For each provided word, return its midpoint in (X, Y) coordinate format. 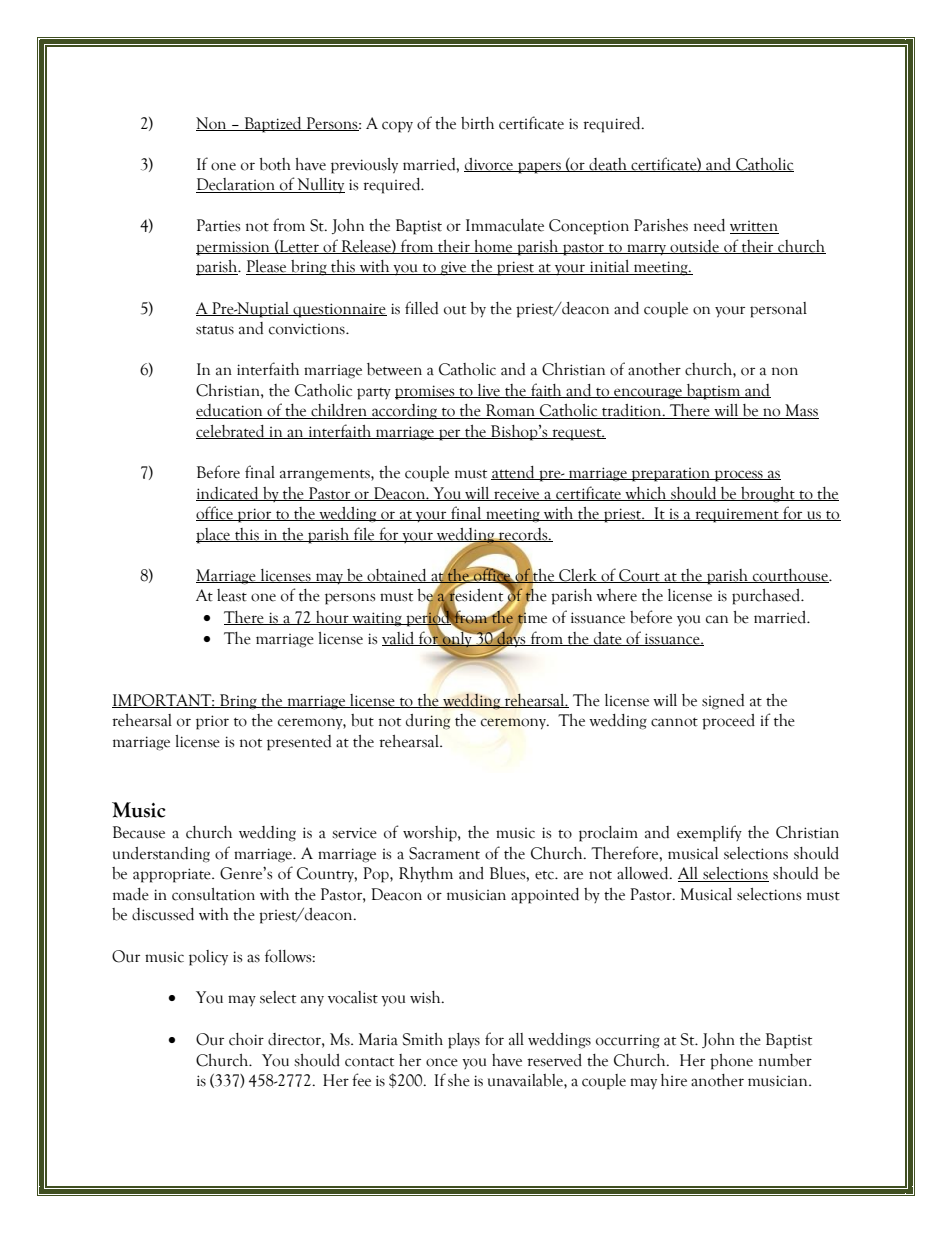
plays (464, 1041)
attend (514, 473)
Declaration (237, 185)
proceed (728, 722)
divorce (490, 165)
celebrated (231, 432)
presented (299, 743)
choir (246, 1039)
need (709, 225)
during (428, 722)
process (739, 476)
